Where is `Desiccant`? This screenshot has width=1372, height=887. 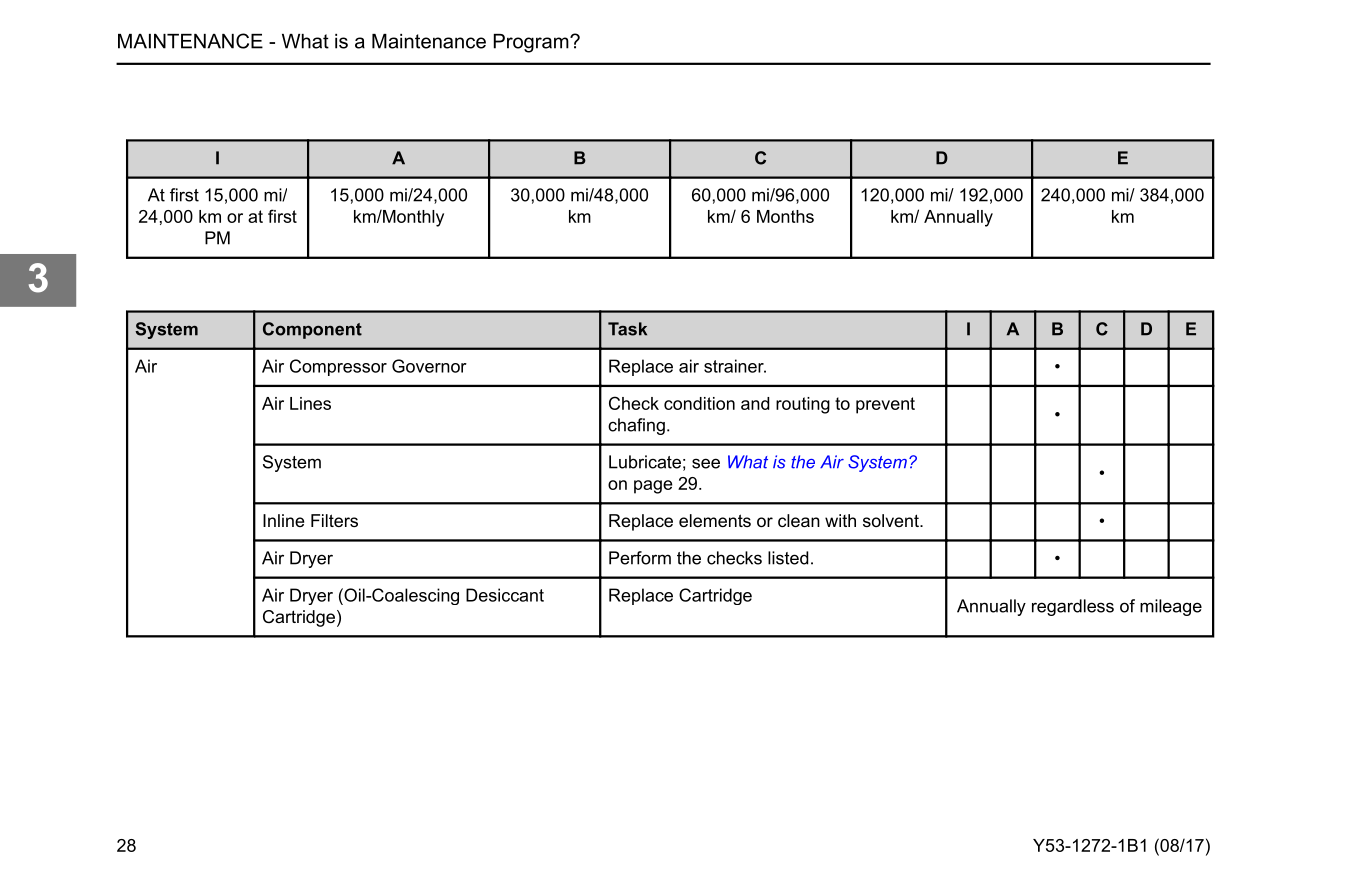 Desiccant is located at coordinates (505, 595).
